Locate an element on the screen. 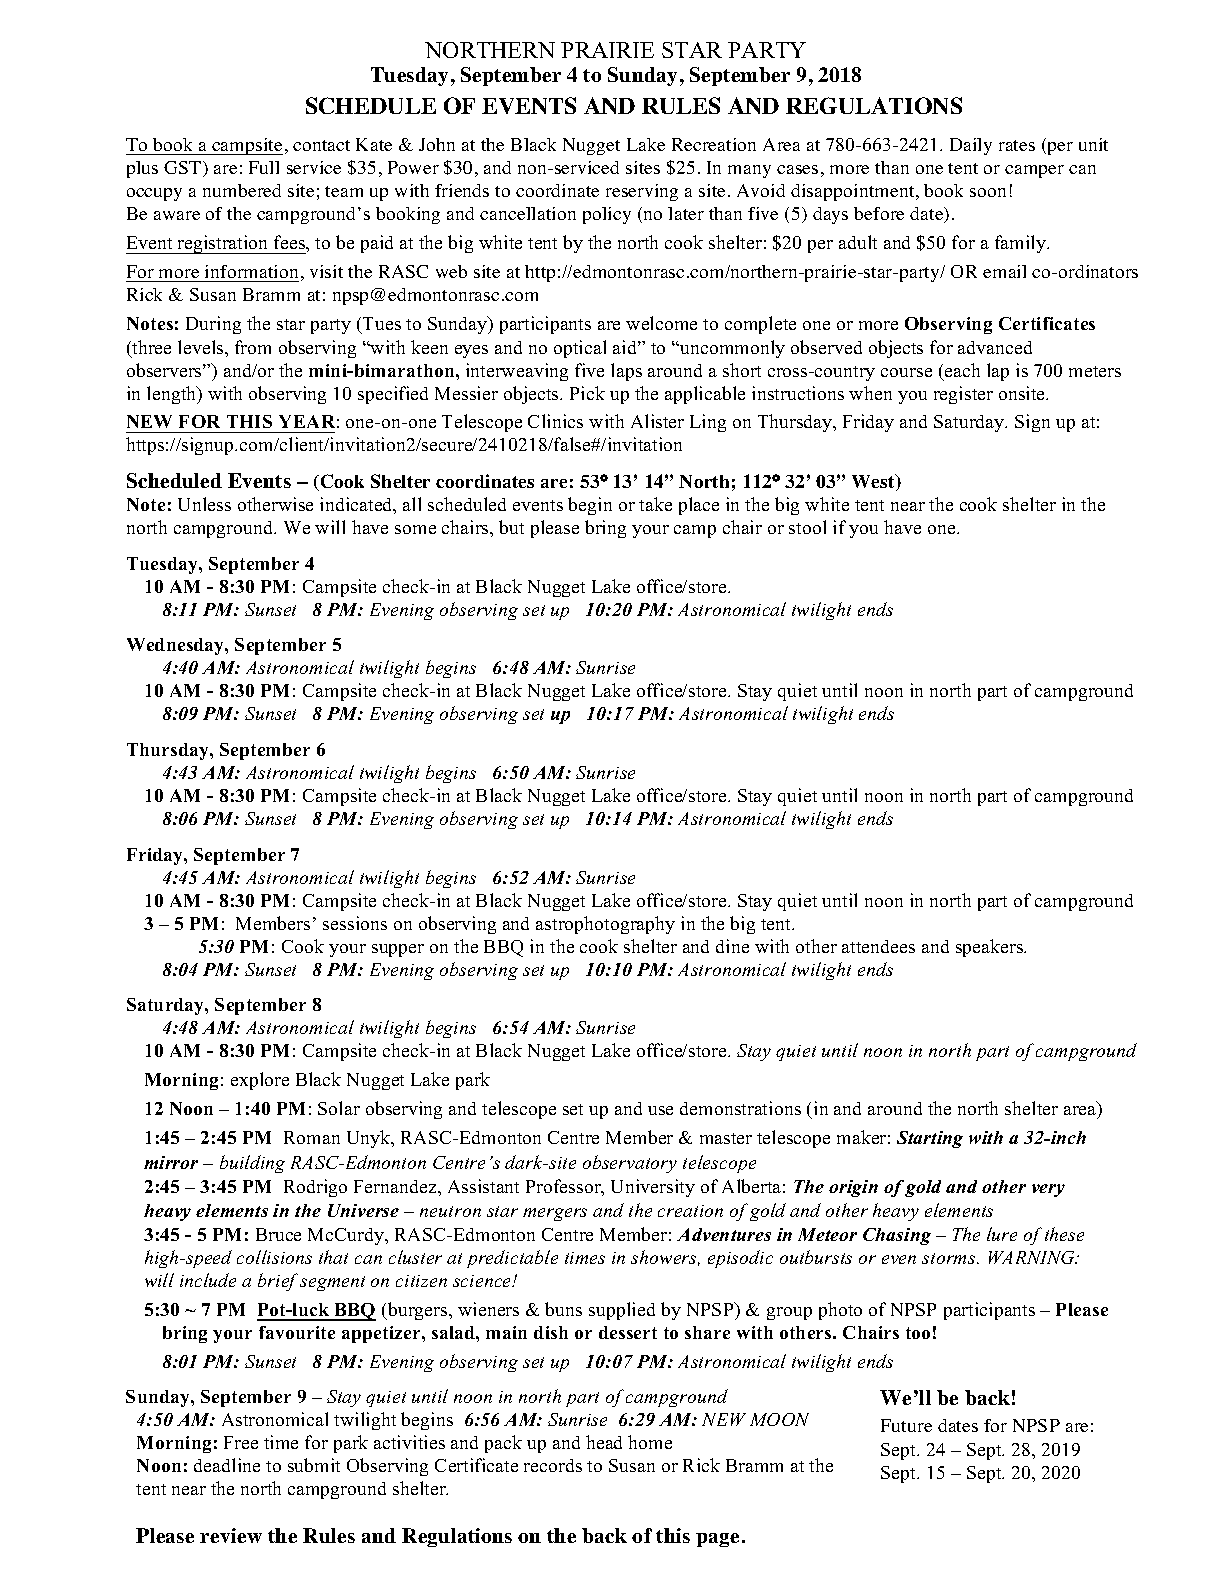 The height and width of the screenshot is (1583, 1223). very is located at coordinates (1048, 1190).
